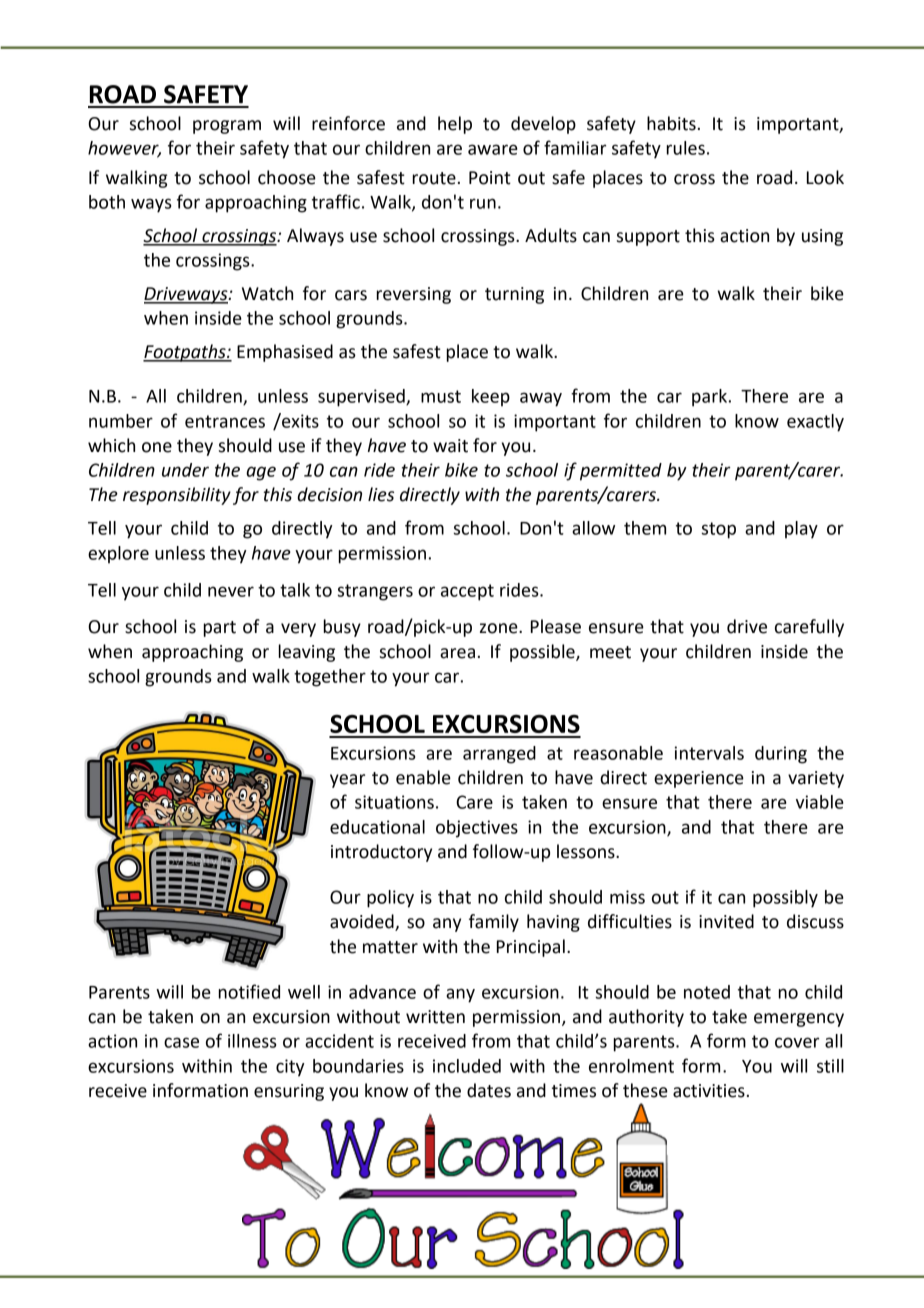  I want to click on entrances, so click(225, 421).
